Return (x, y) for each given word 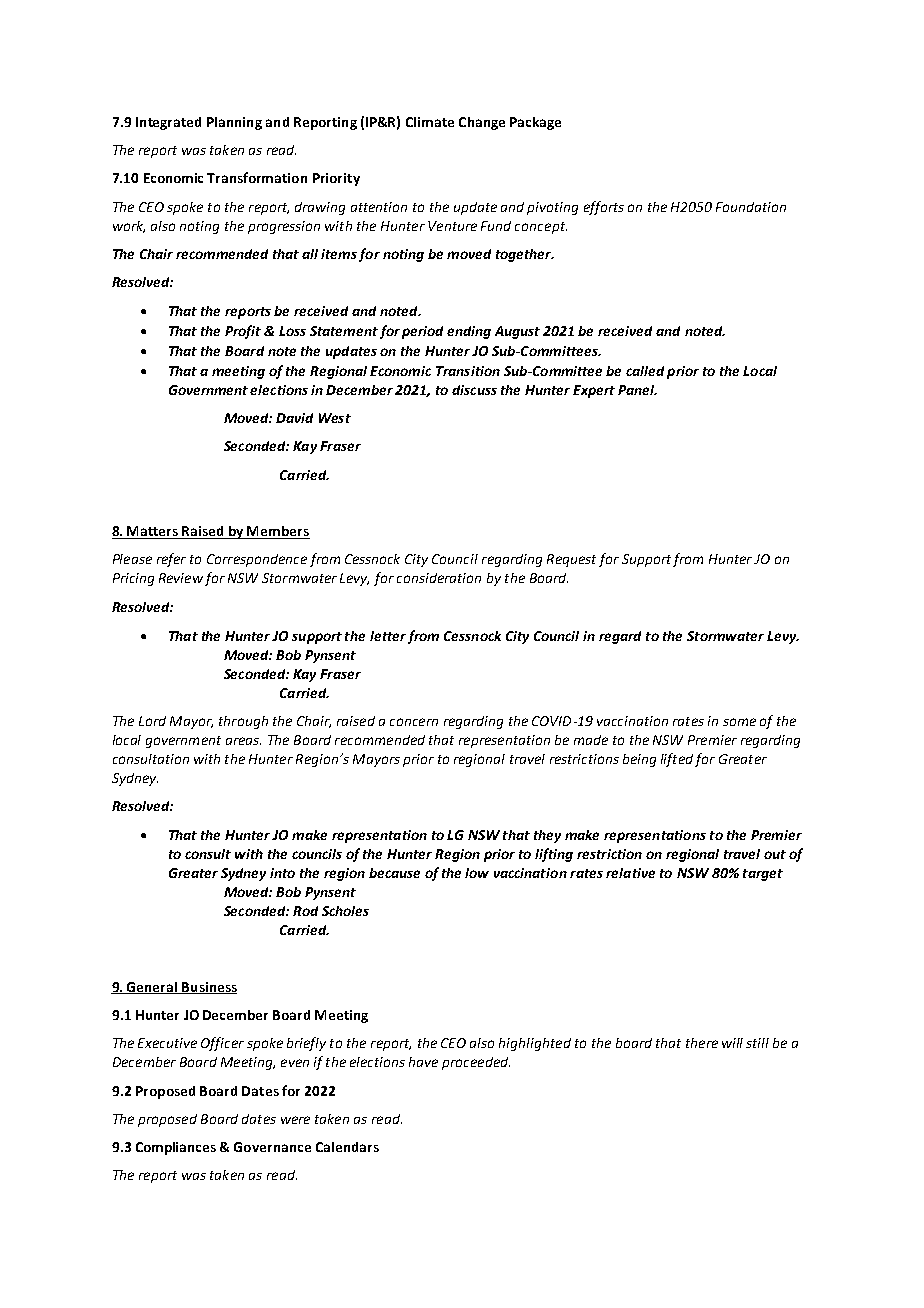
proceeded (476, 1063)
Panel (637, 390)
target (763, 875)
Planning (234, 123)
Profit (243, 332)
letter (388, 636)
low (477, 873)
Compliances (176, 1148)
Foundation (751, 207)
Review (181, 578)
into (282, 873)
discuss (474, 390)
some (739, 722)
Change (482, 123)
